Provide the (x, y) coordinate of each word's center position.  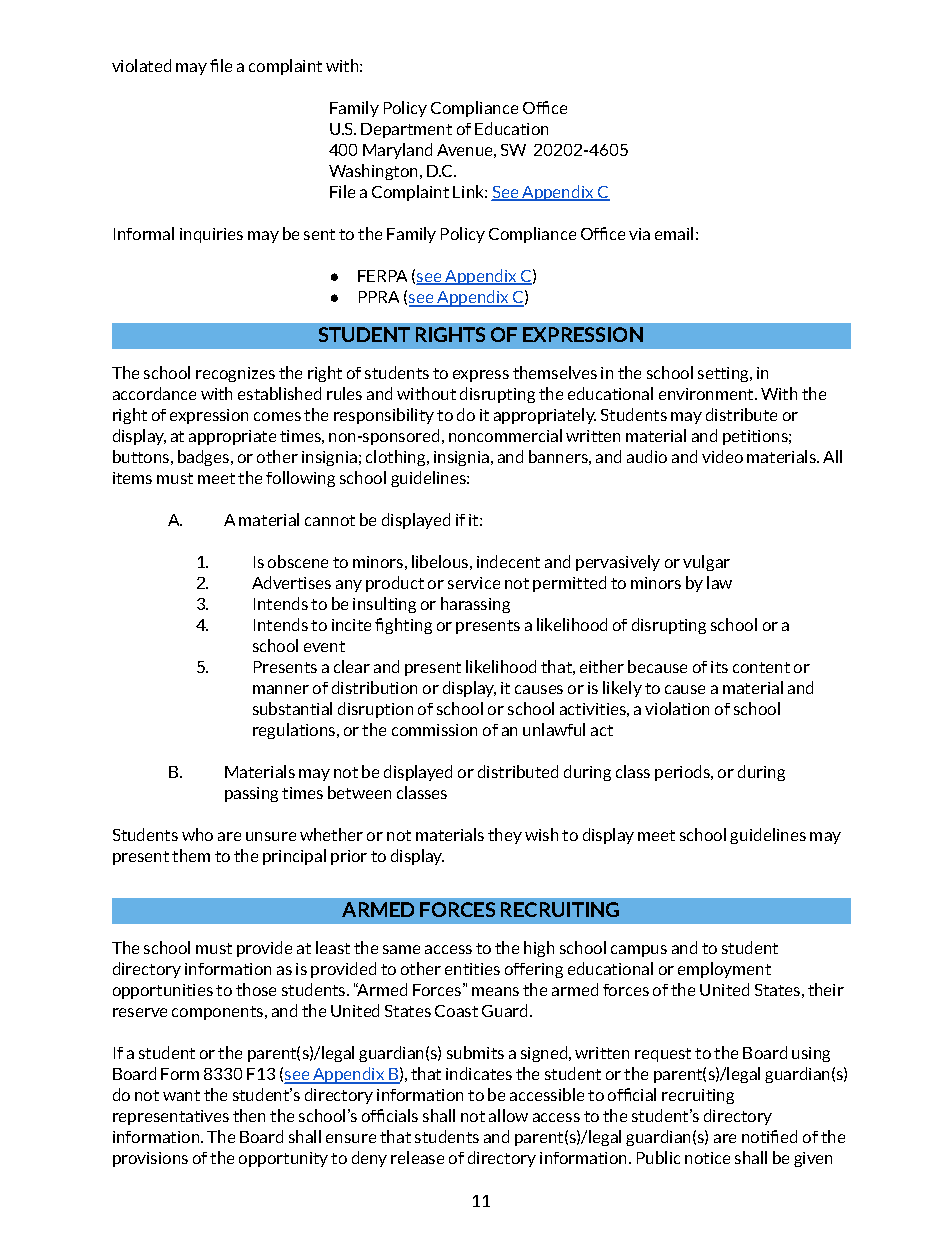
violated (141, 65)
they (505, 836)
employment (724, 970)
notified (769, 1136)
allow (508, 1115)
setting (725, 374)
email (674, 233)
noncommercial (505, 435)
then (249, 1115)
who (197, 834)
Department (406, 130)
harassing (475, 605)
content (761, 667)
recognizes (235, 374)
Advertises (291, 582)
